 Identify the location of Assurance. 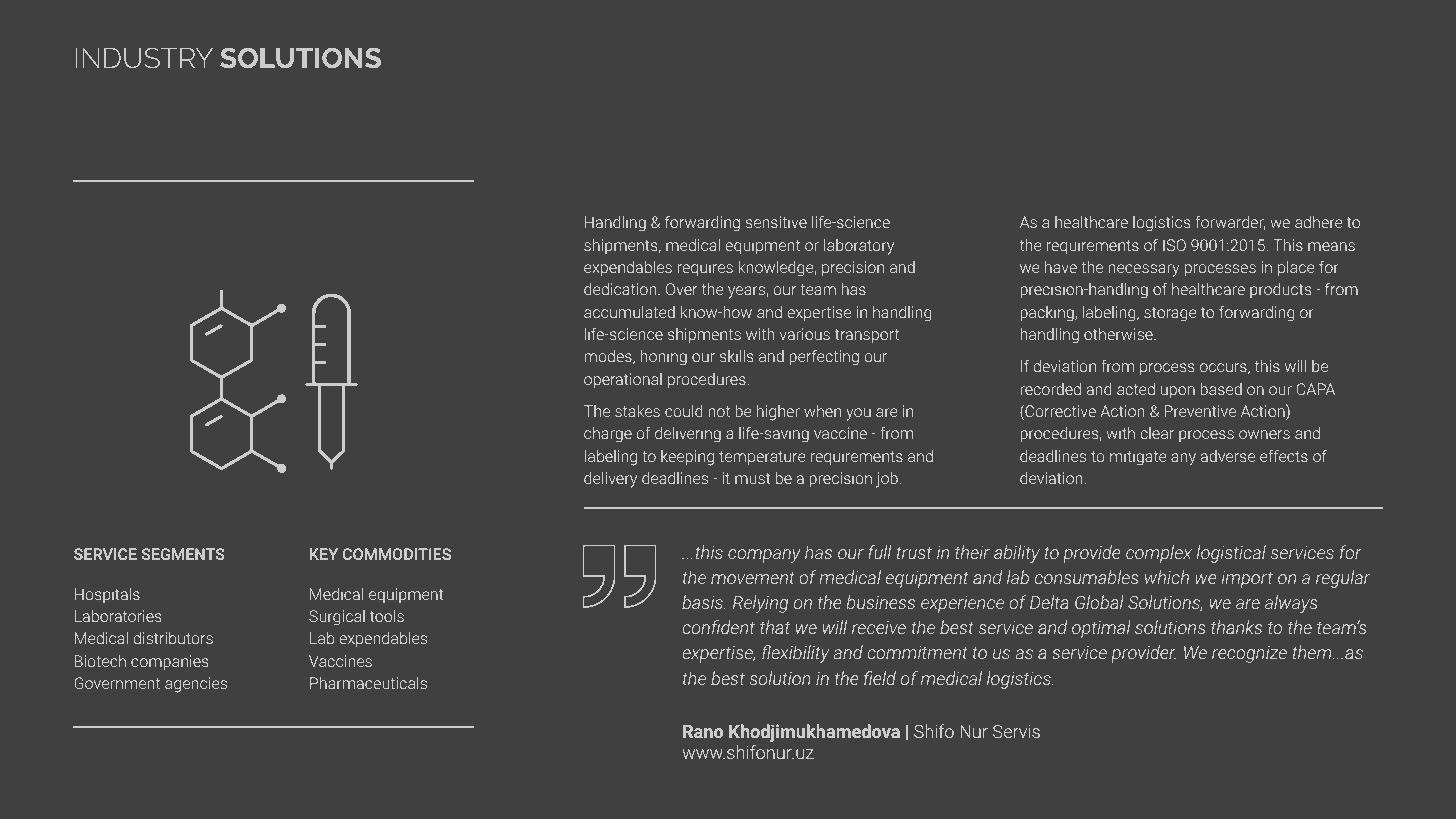
(1131, 187).
